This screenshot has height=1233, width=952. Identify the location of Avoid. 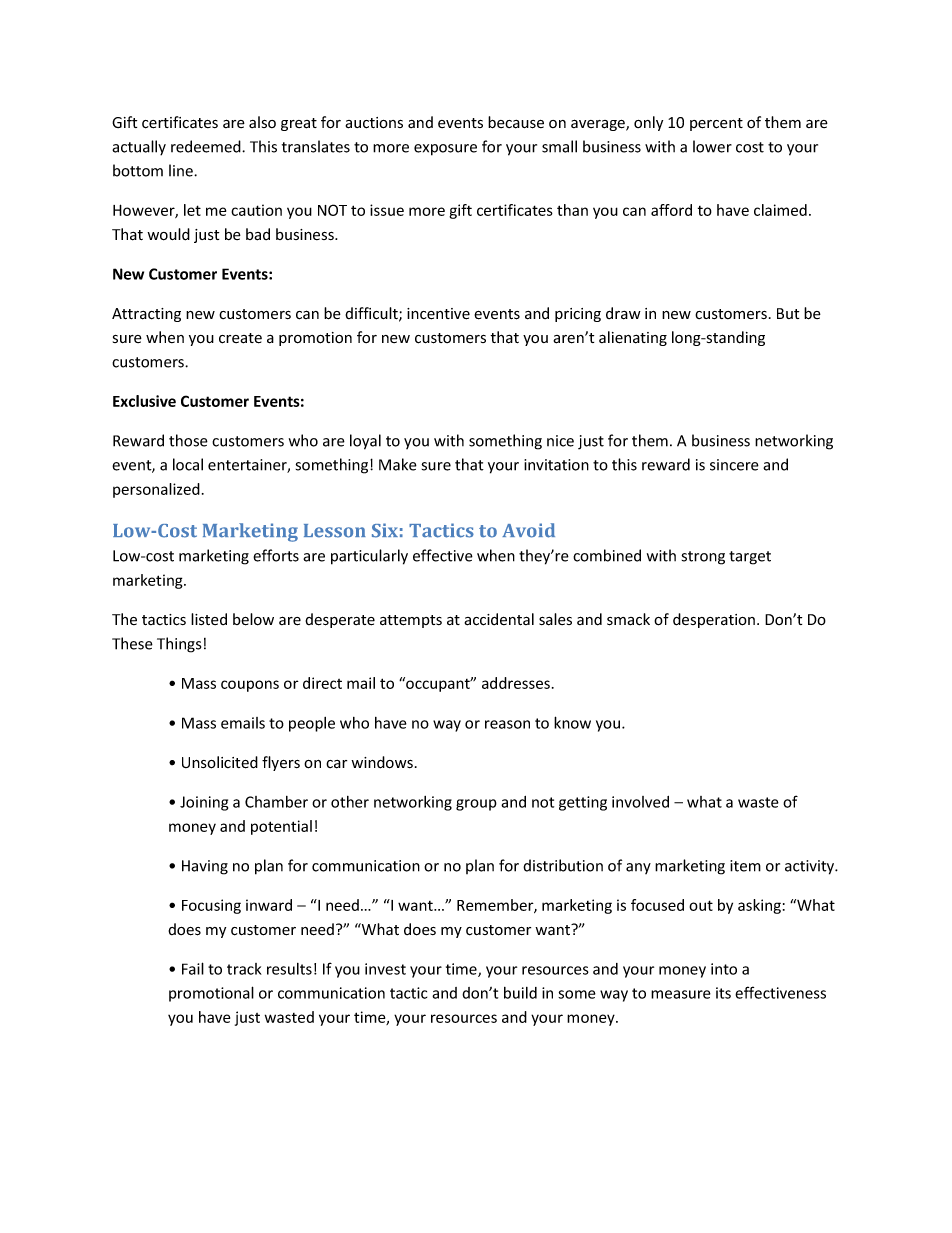
(528, 530).
